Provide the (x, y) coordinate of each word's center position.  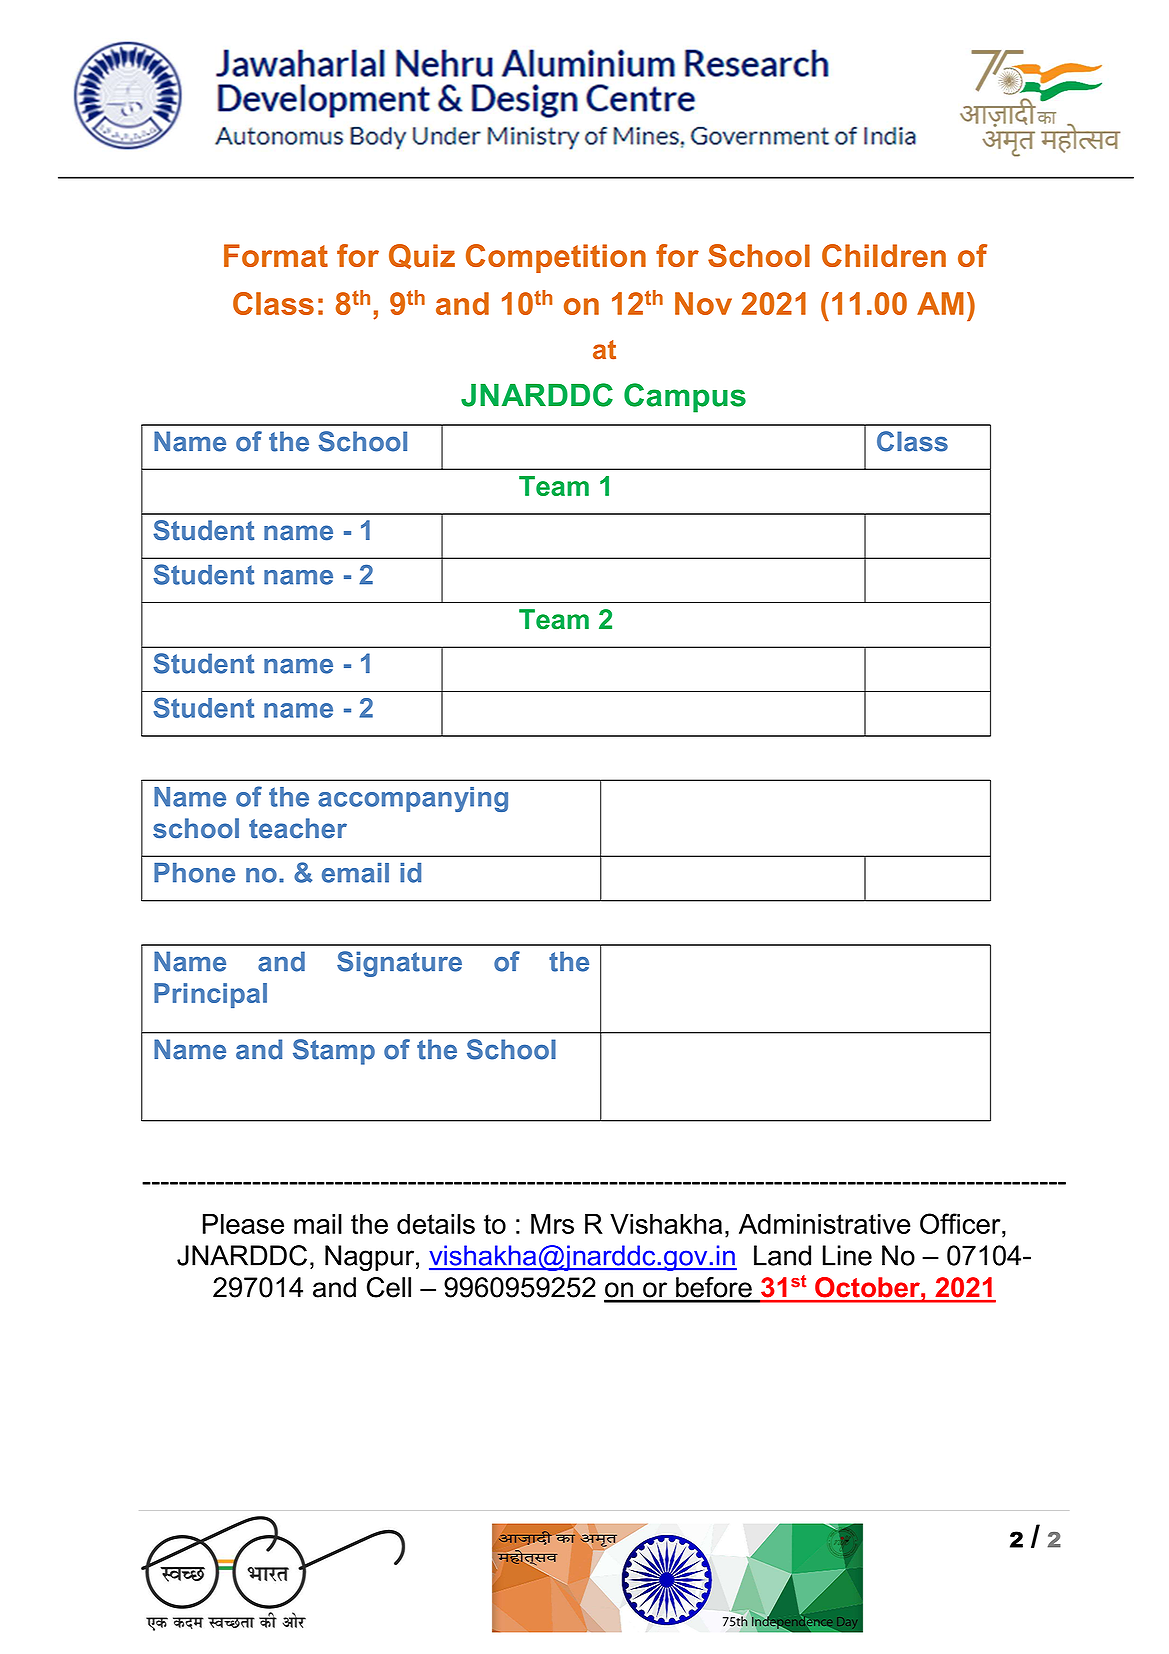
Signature (399, 964)
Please (243, 1224)
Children (884, 255)
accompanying (413, 799)
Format (276, 255)
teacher (298, 828)
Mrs (552, 1224)
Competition (556, 258)
